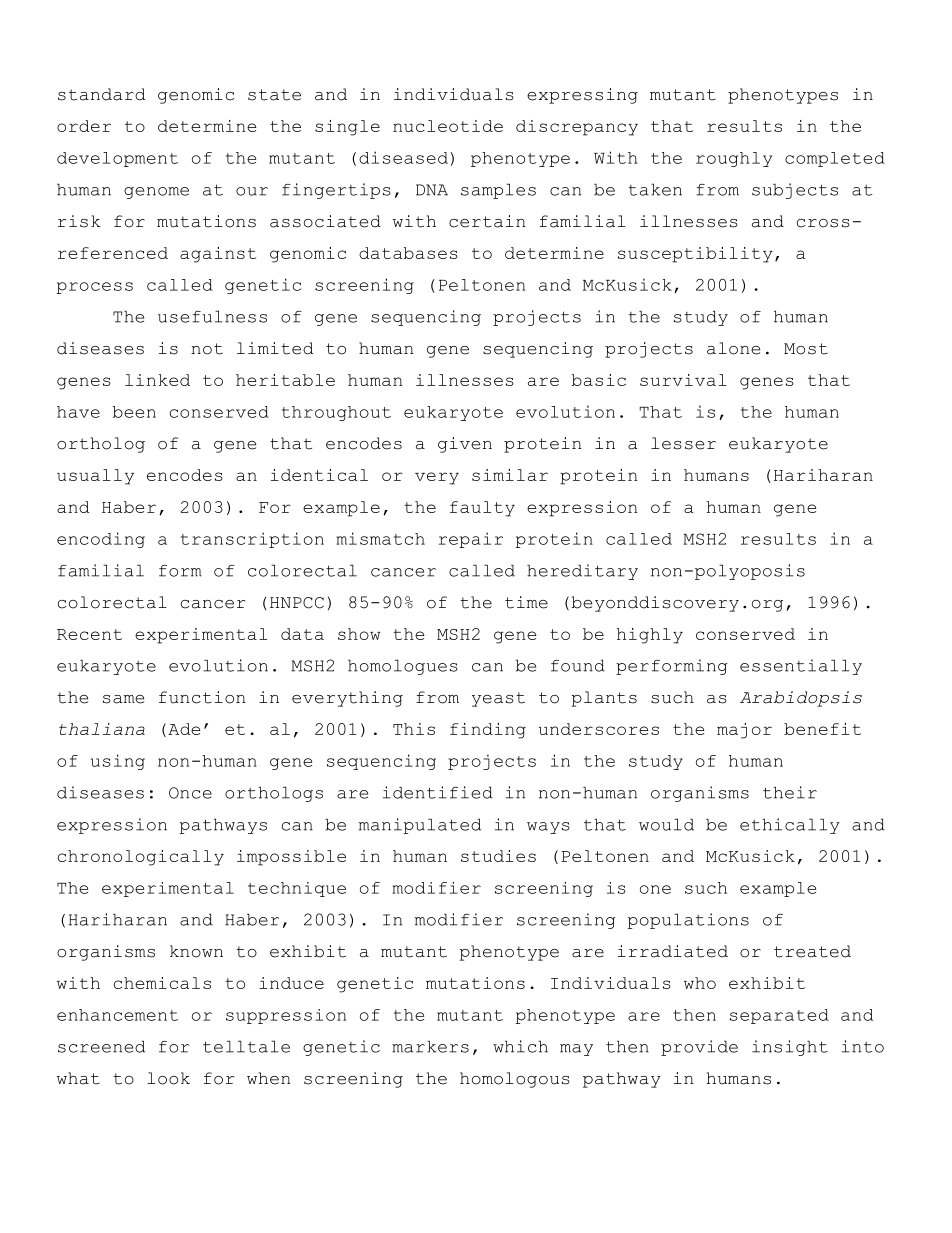 The height and width of the screenshot is (1233, 952). What do you see at coordinates (520, 1046) in the screenshot?
I see `which` at bounding box center [520, 1046].
